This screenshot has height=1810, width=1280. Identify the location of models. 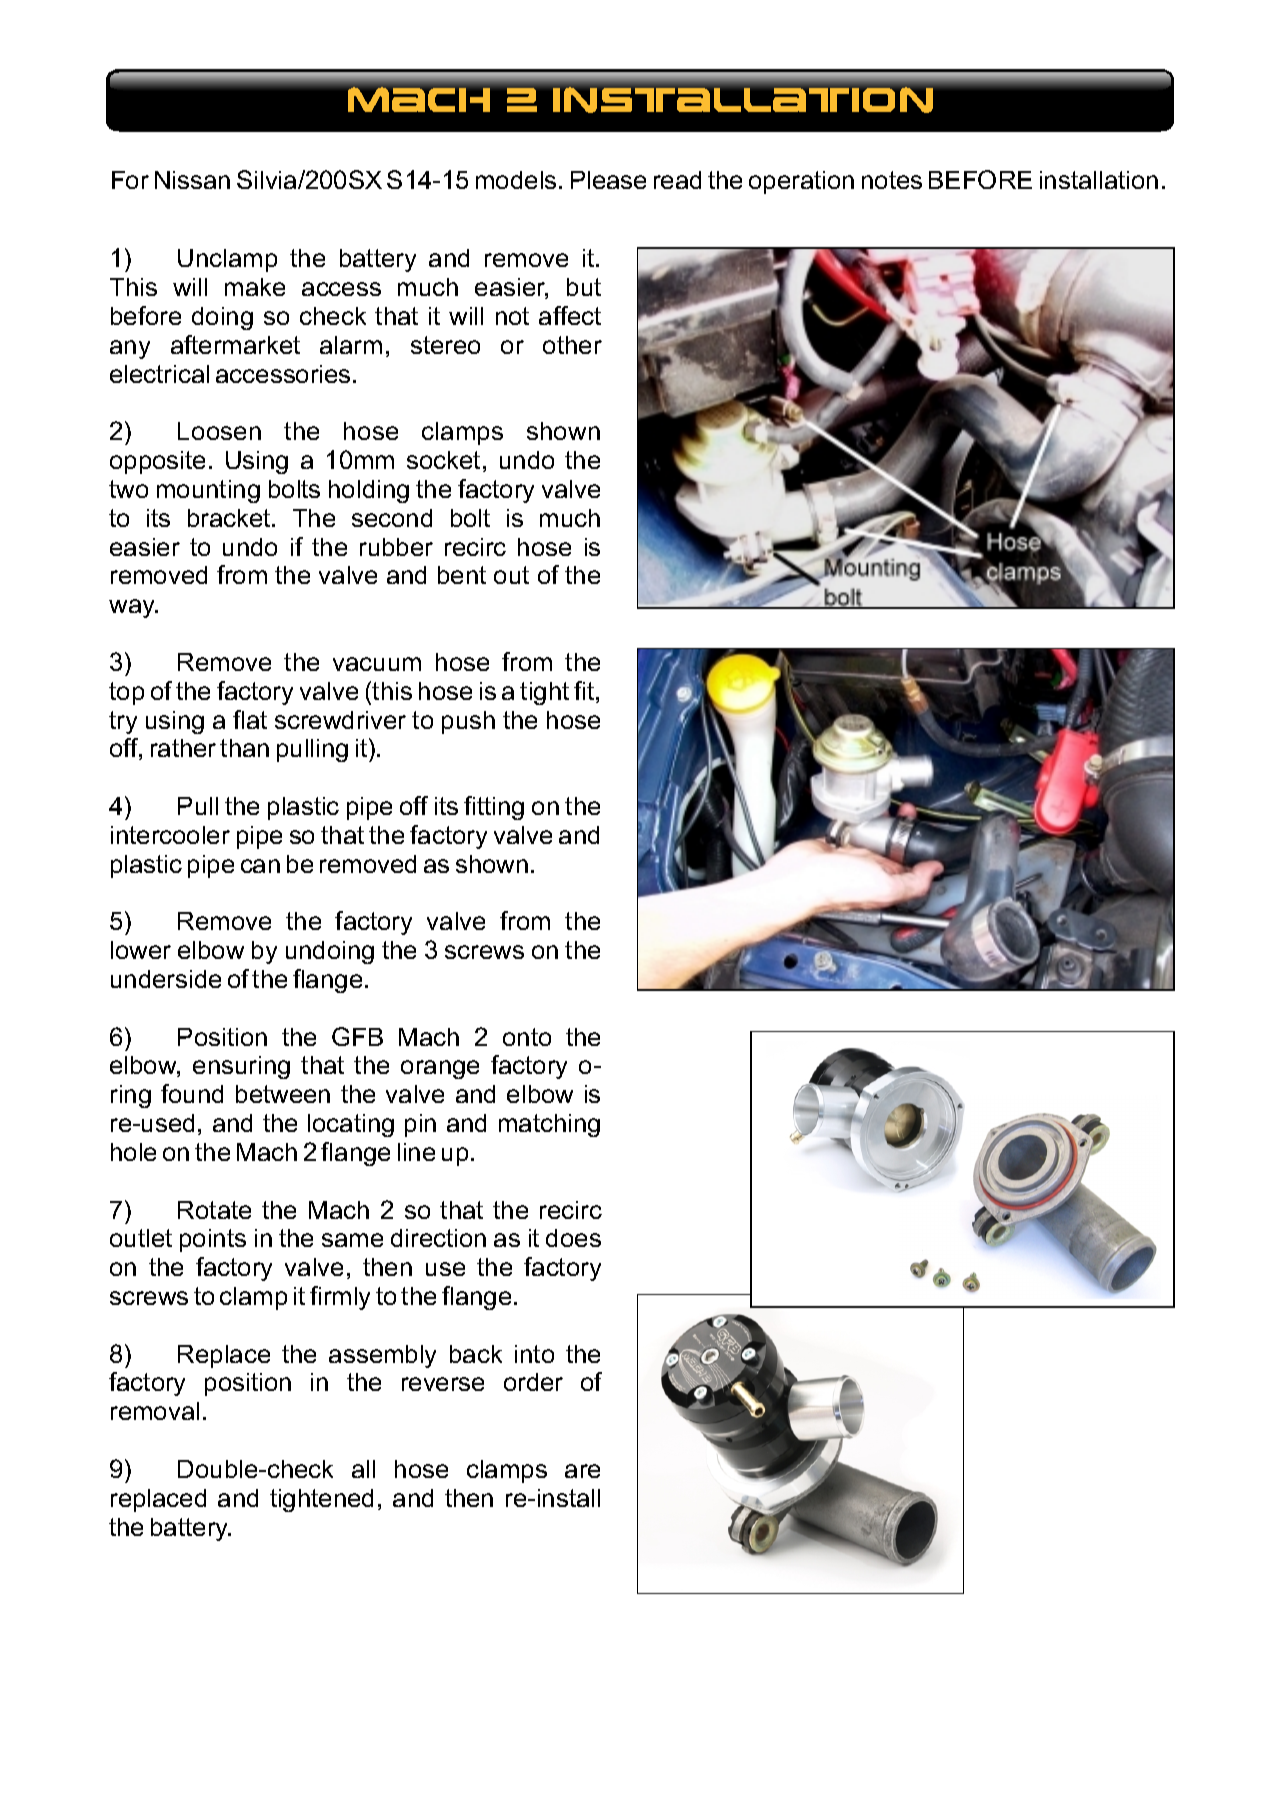
(516, 180).
